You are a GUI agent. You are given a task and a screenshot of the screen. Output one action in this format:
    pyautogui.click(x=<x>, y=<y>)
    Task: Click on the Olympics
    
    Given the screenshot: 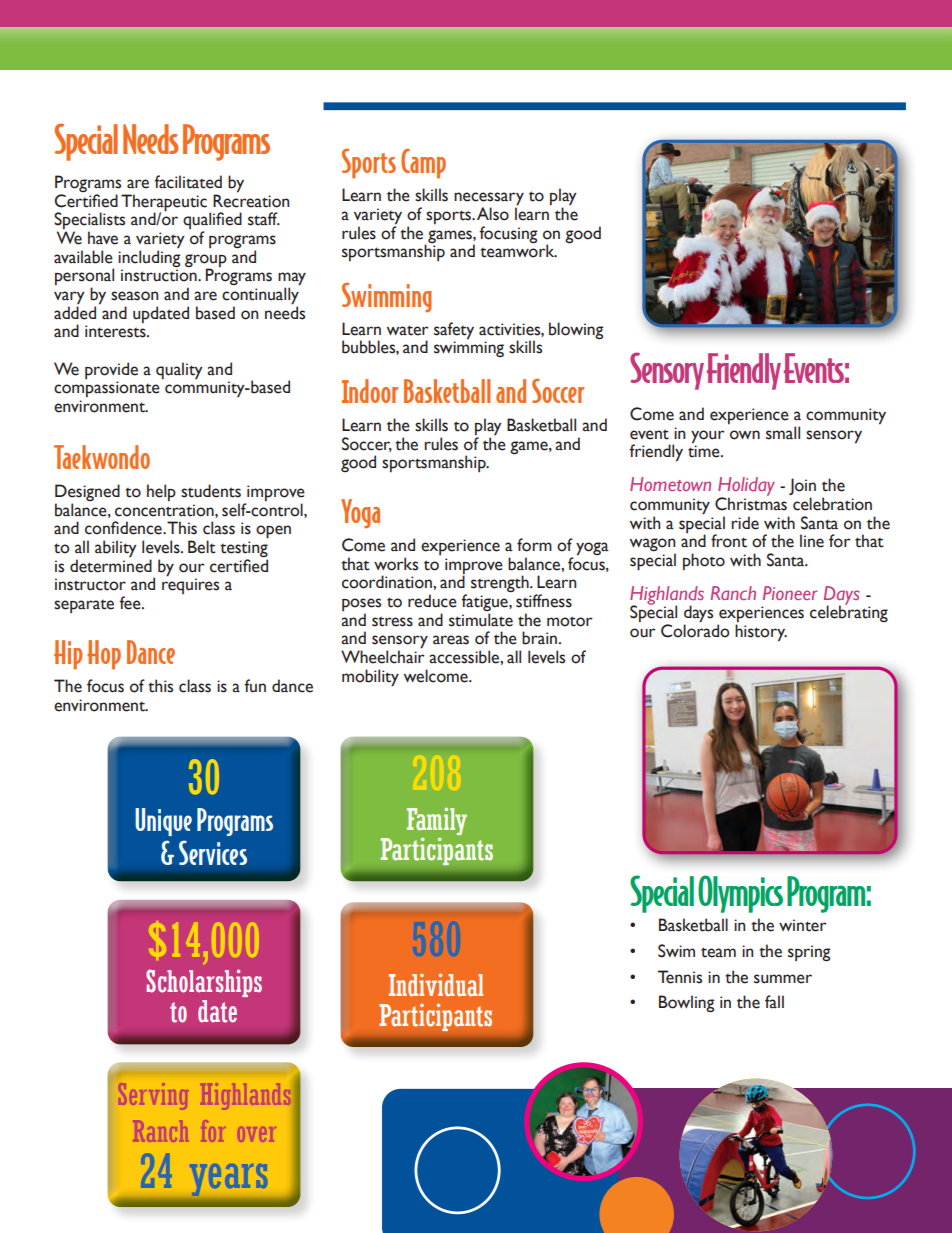 What is the action you would take?
    pyautogui.click(x=740, y=894)
